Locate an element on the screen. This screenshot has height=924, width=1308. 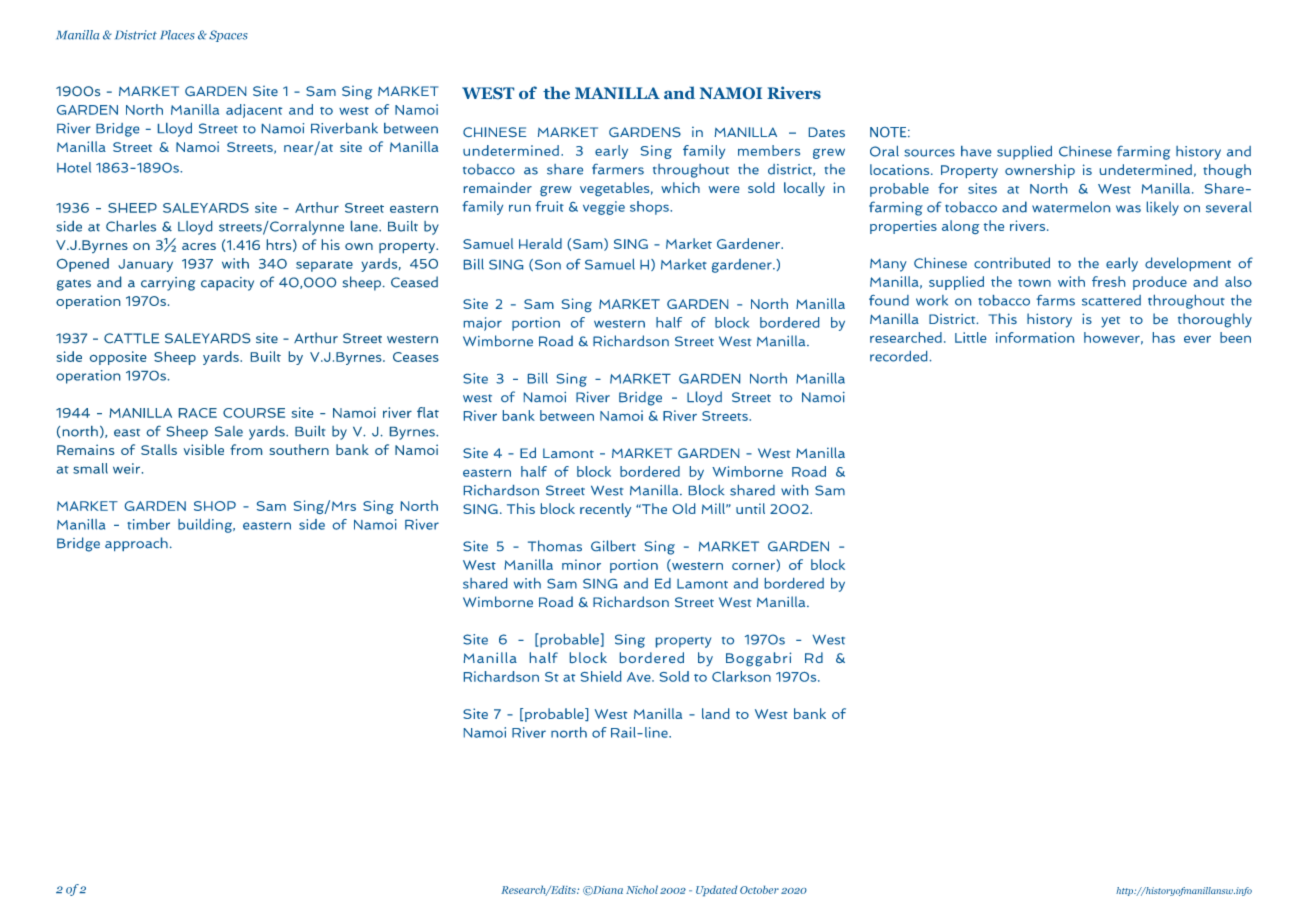
yet is located at coordinates (1110, 322).
